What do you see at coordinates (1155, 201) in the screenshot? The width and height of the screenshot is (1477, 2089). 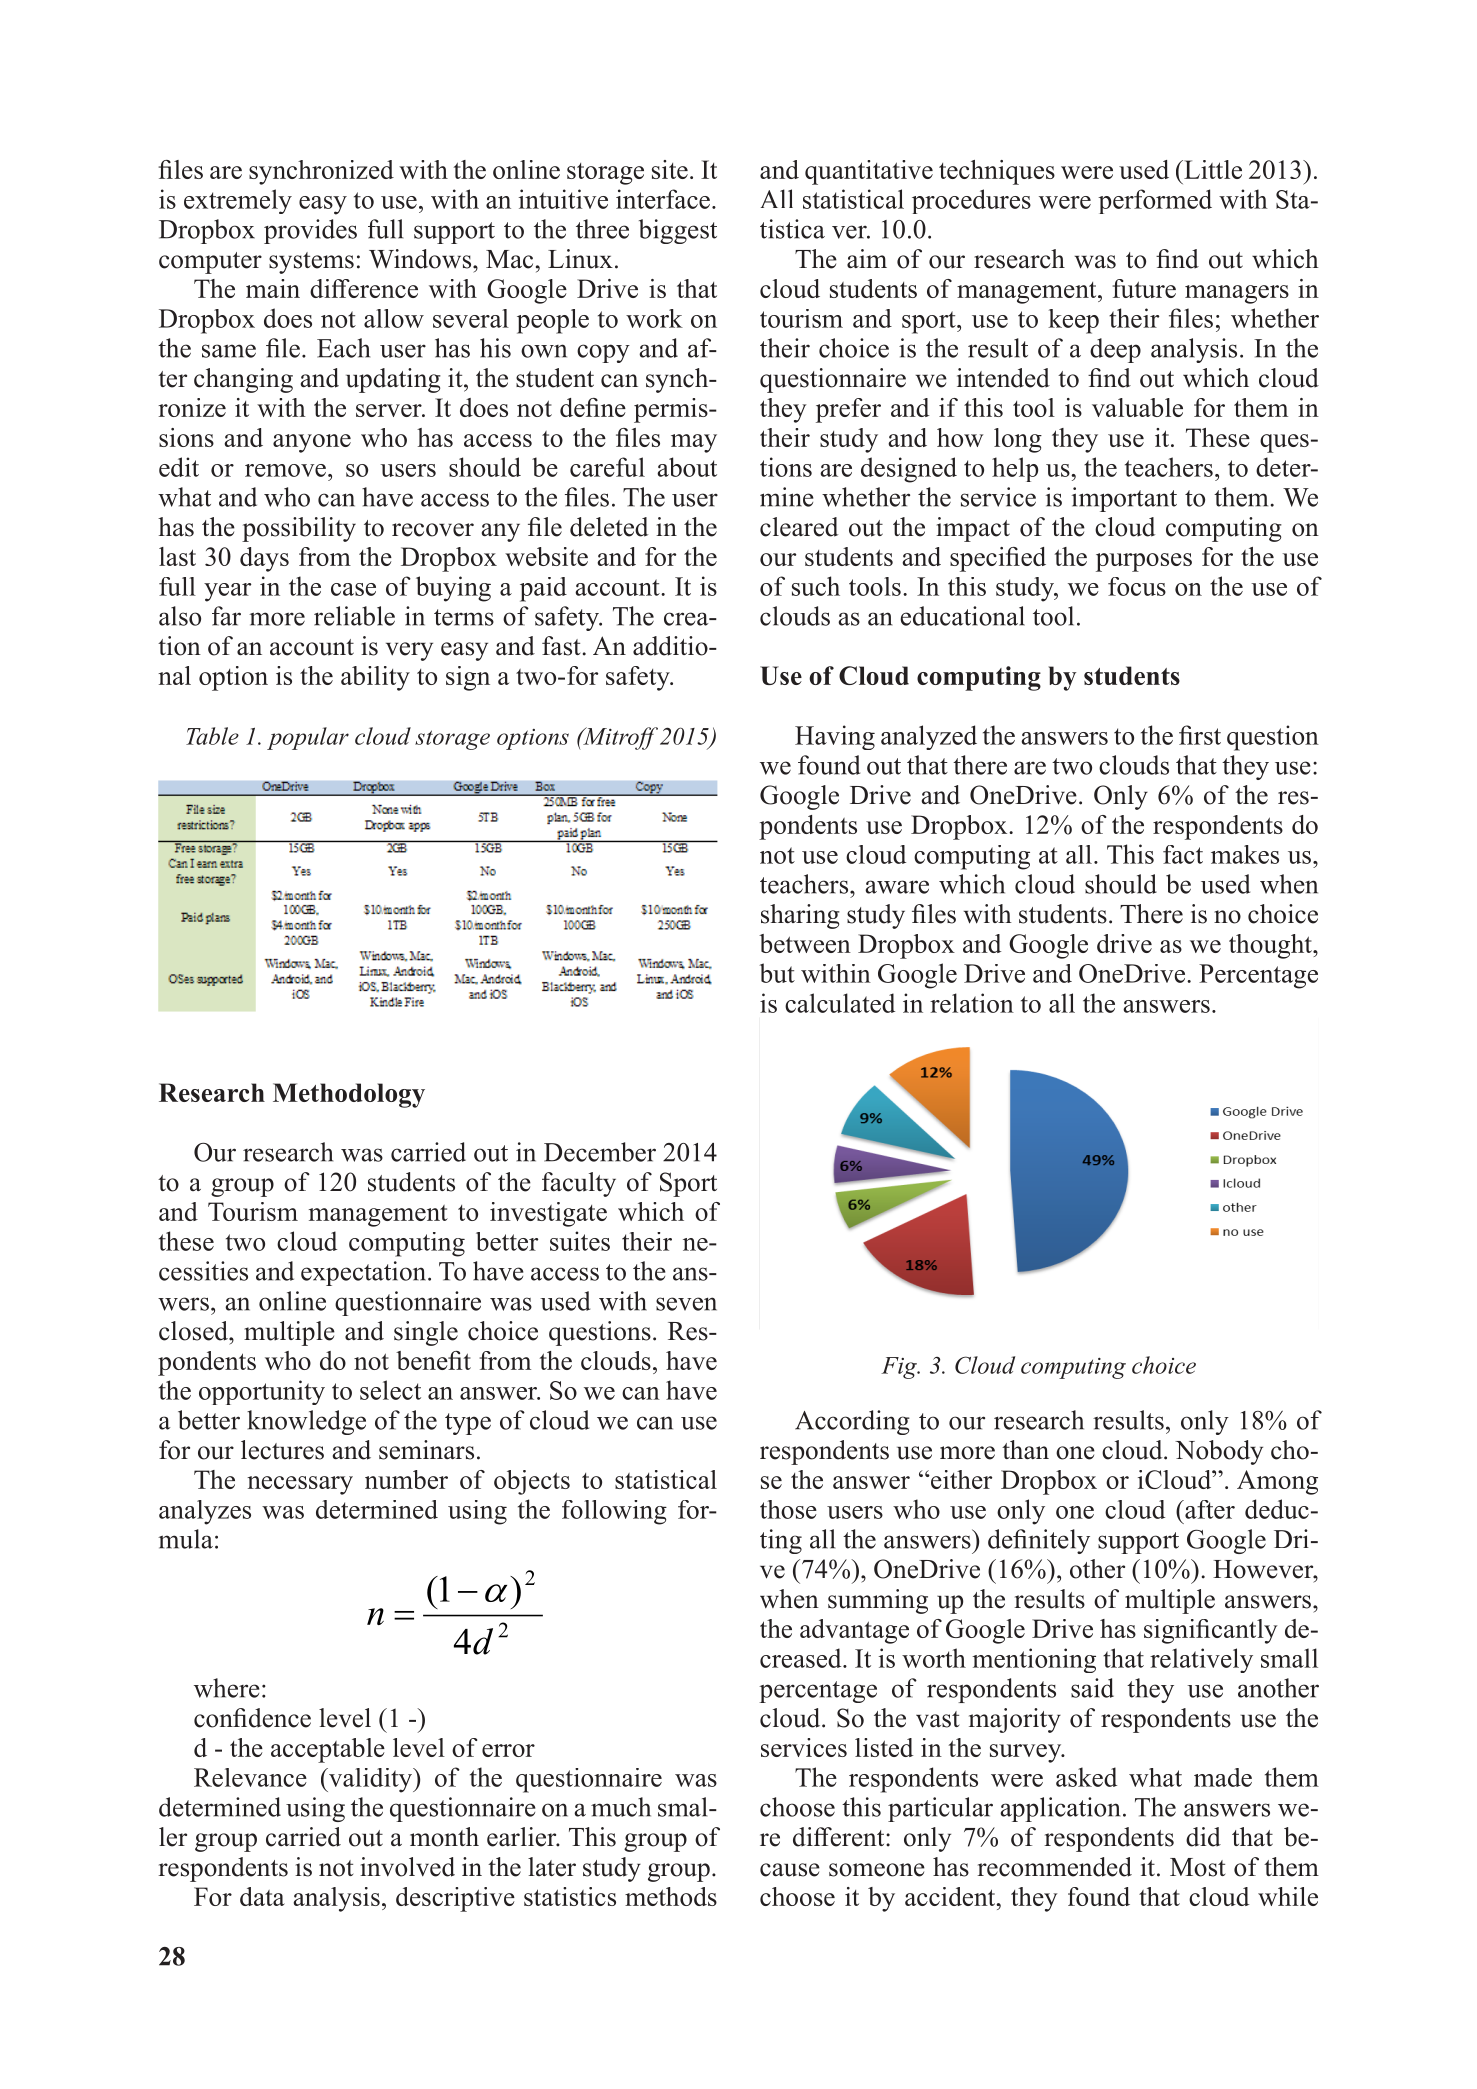 I see `performed` at bounding box center [1155, 201].
